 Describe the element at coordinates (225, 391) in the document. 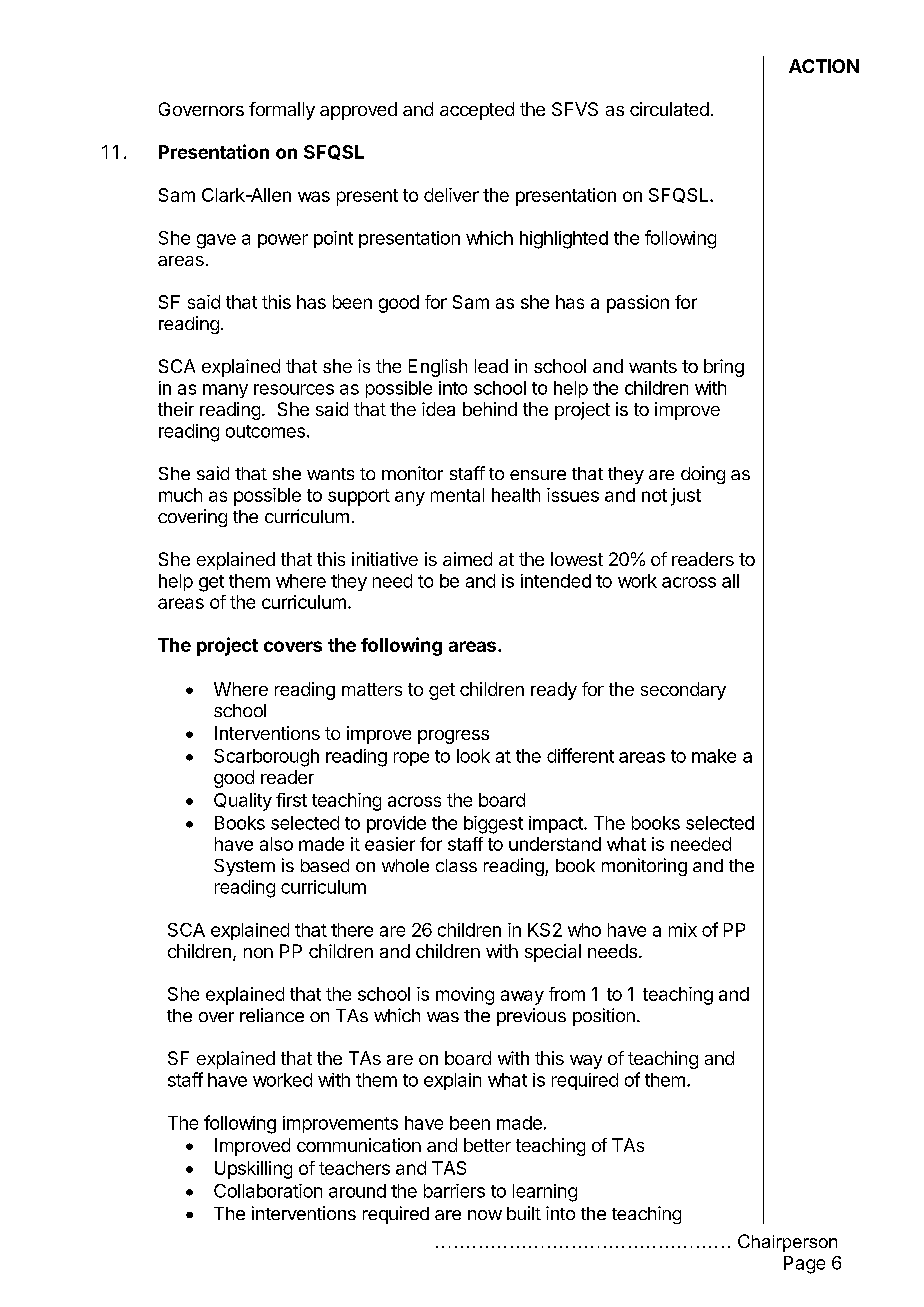

I see `many` at that location.
